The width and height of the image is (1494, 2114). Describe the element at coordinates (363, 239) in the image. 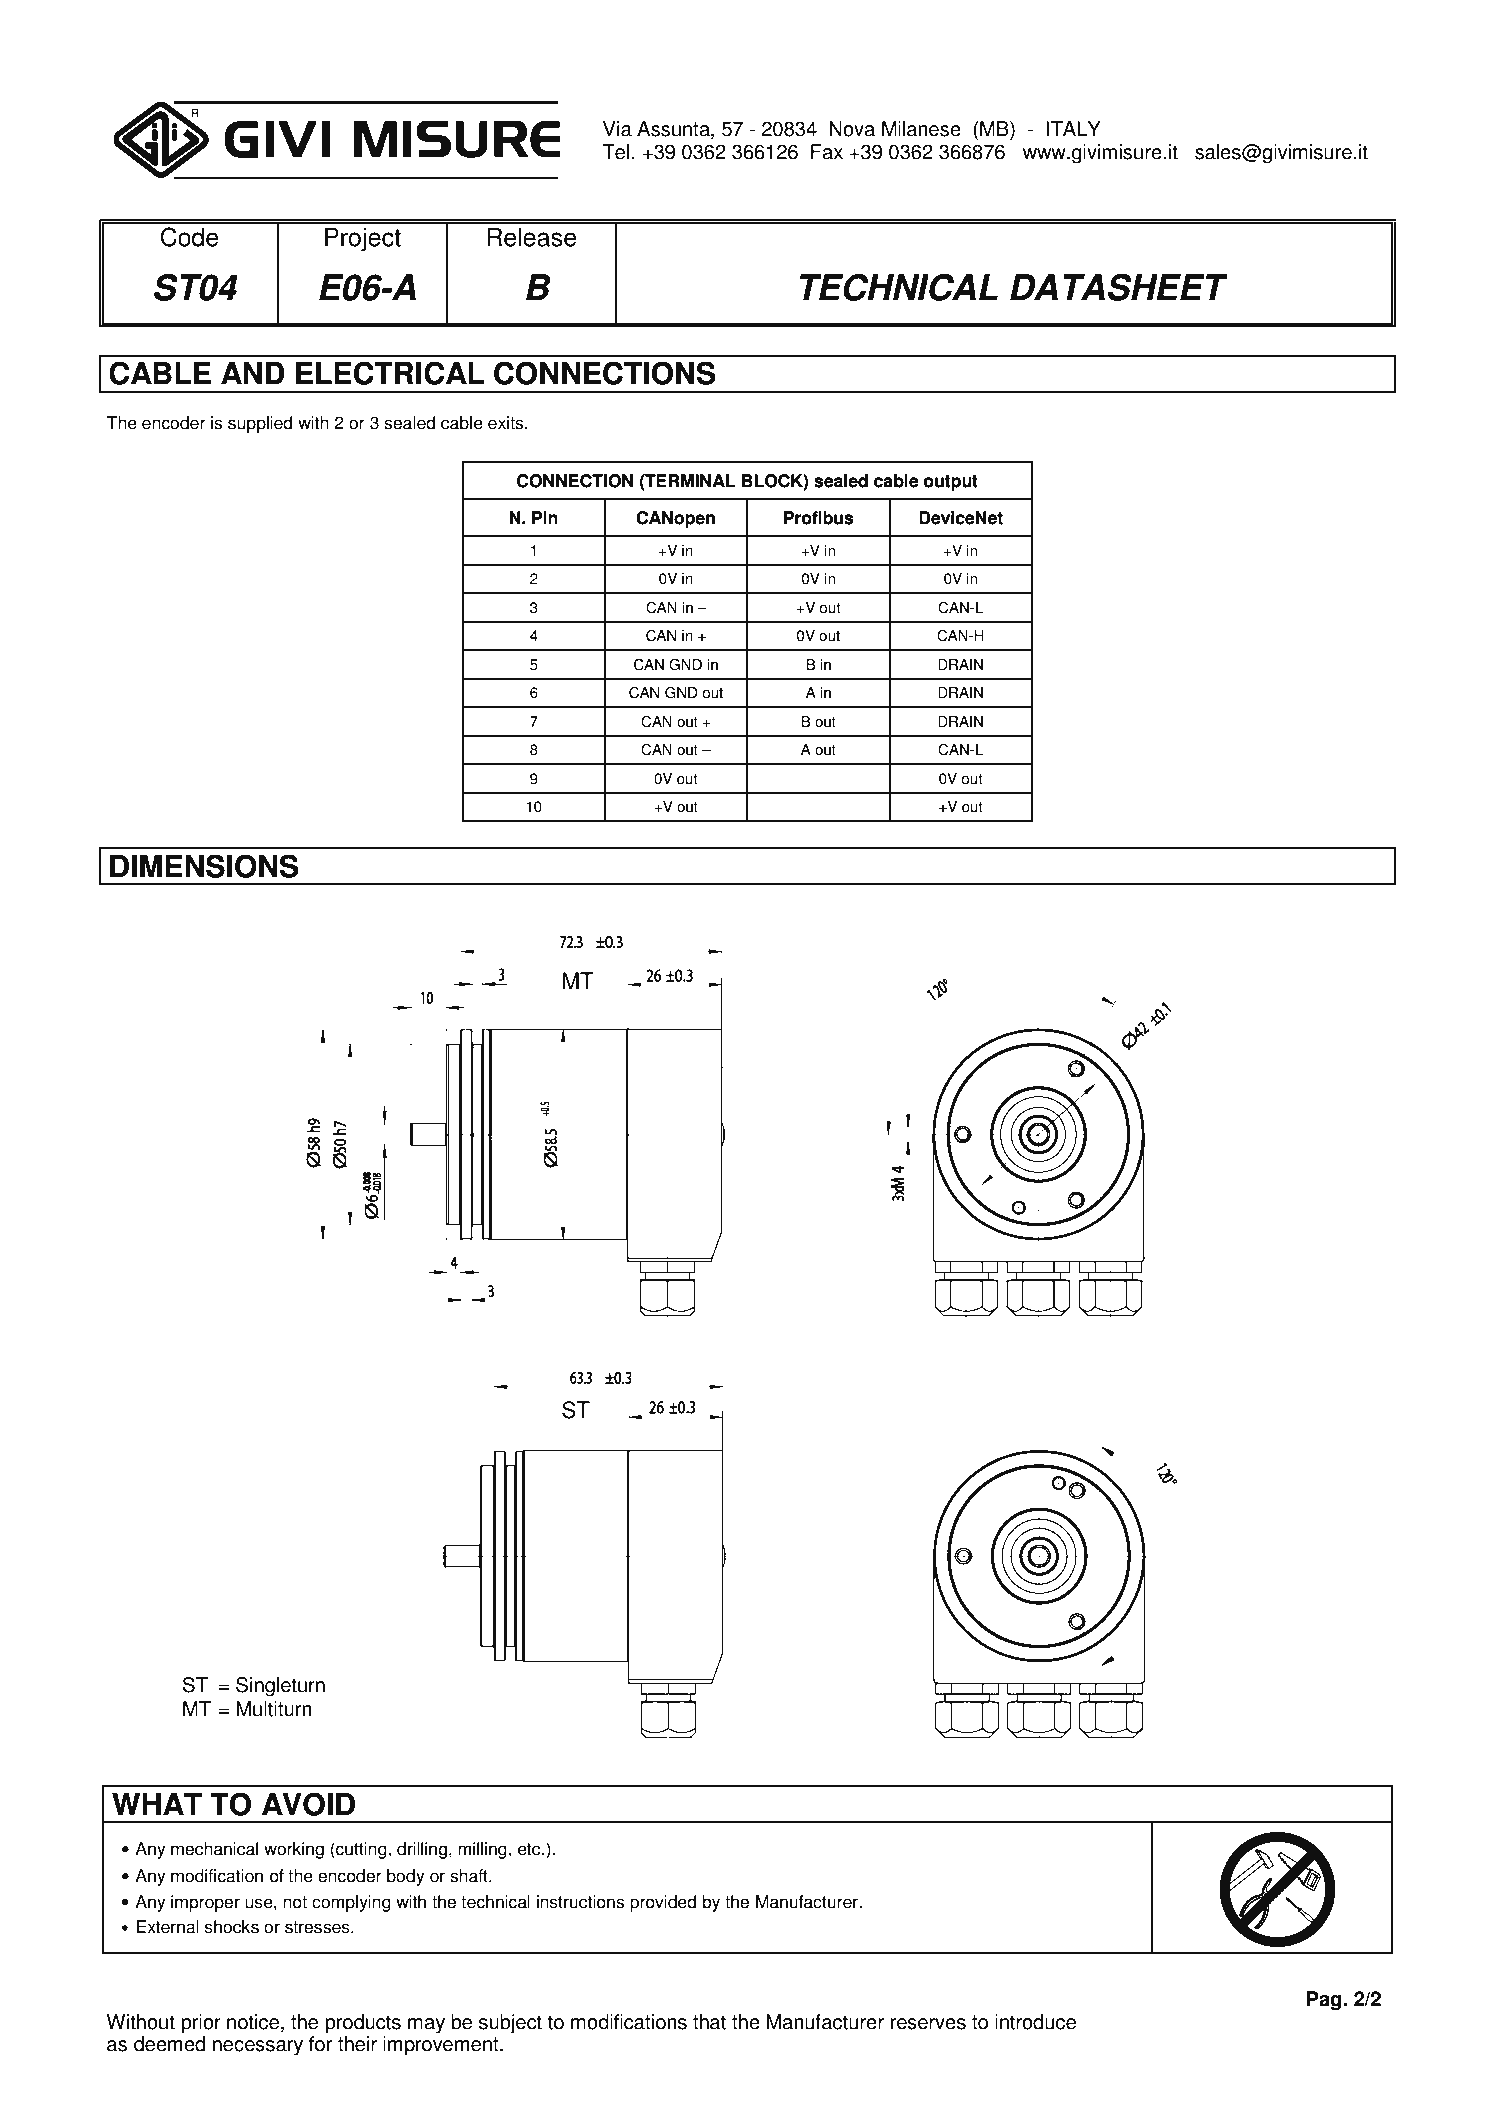

I see `Project` at that location.
